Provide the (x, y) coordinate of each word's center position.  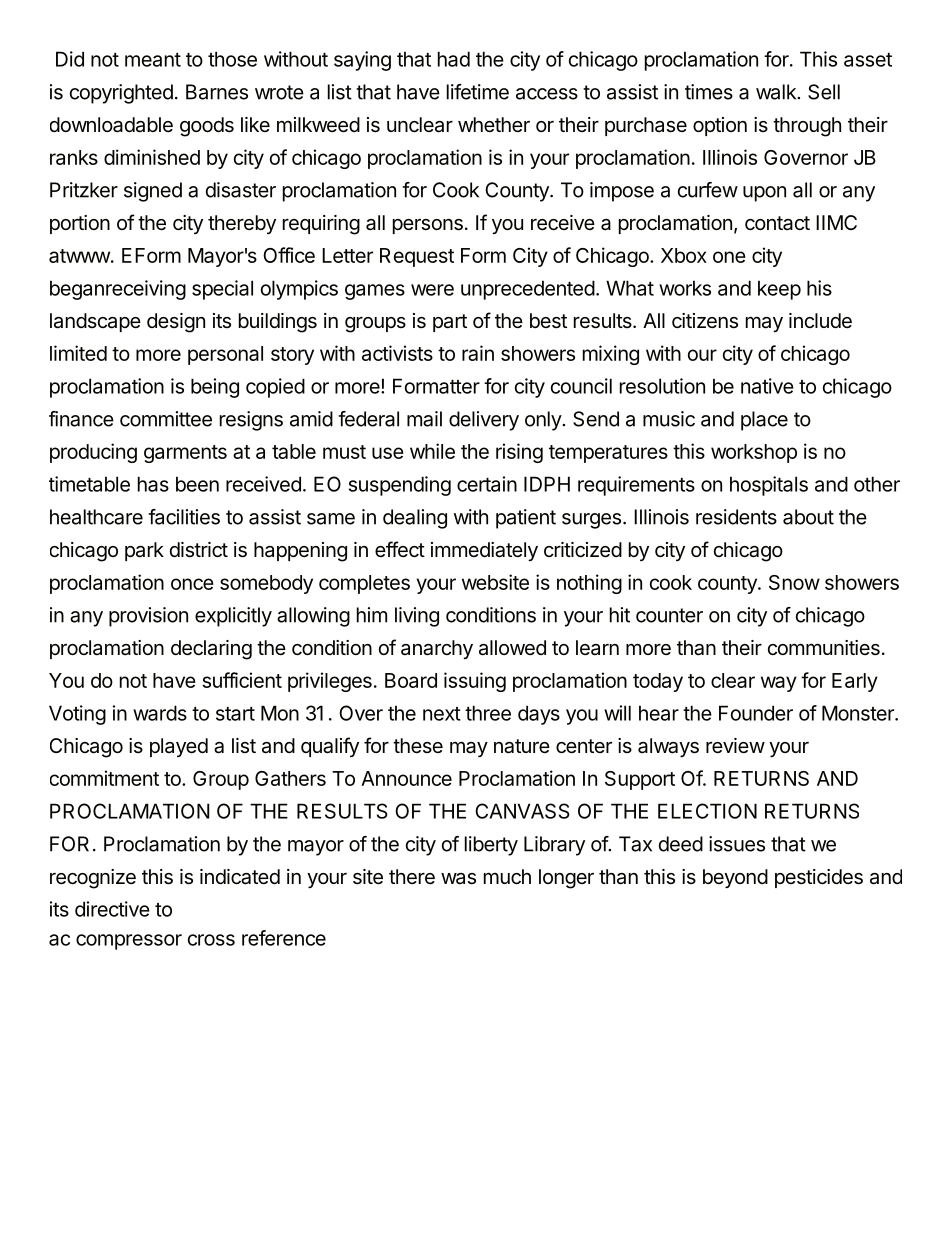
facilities (184, 517)
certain (487, 484)
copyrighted (121, 94)
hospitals (769, 486)
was (458, 879)
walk (777, 92)
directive (112, 909)
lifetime (478, 92)
